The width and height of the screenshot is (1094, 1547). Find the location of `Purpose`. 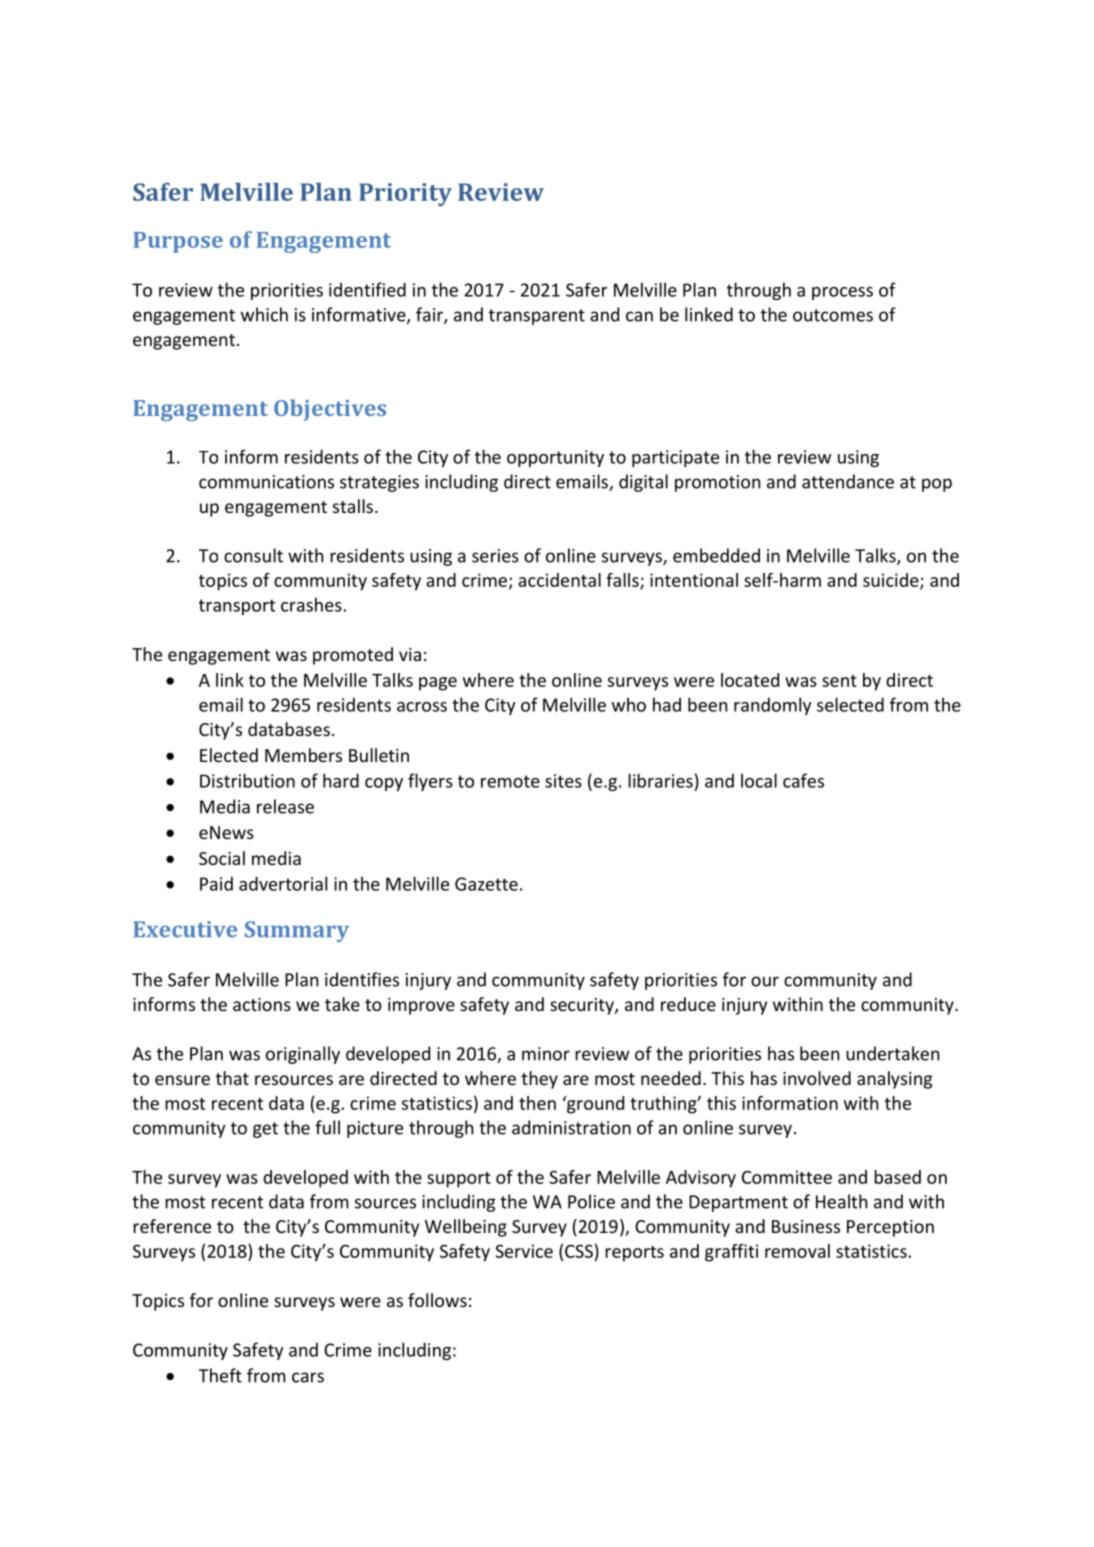

Purpose is located at coordinates (178, 242).
